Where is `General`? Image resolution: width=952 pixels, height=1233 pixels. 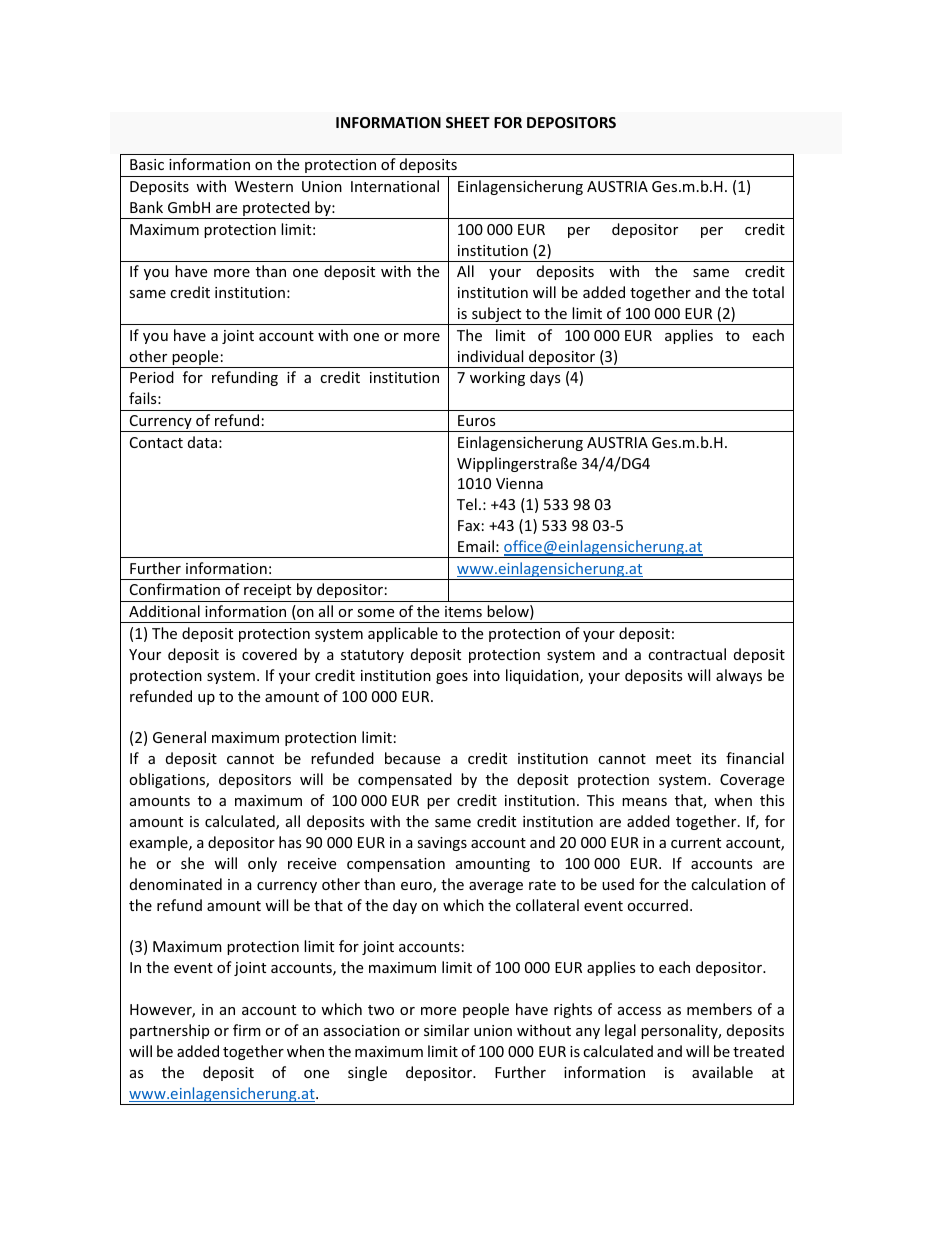
General is located at coordinates (179, 737).
